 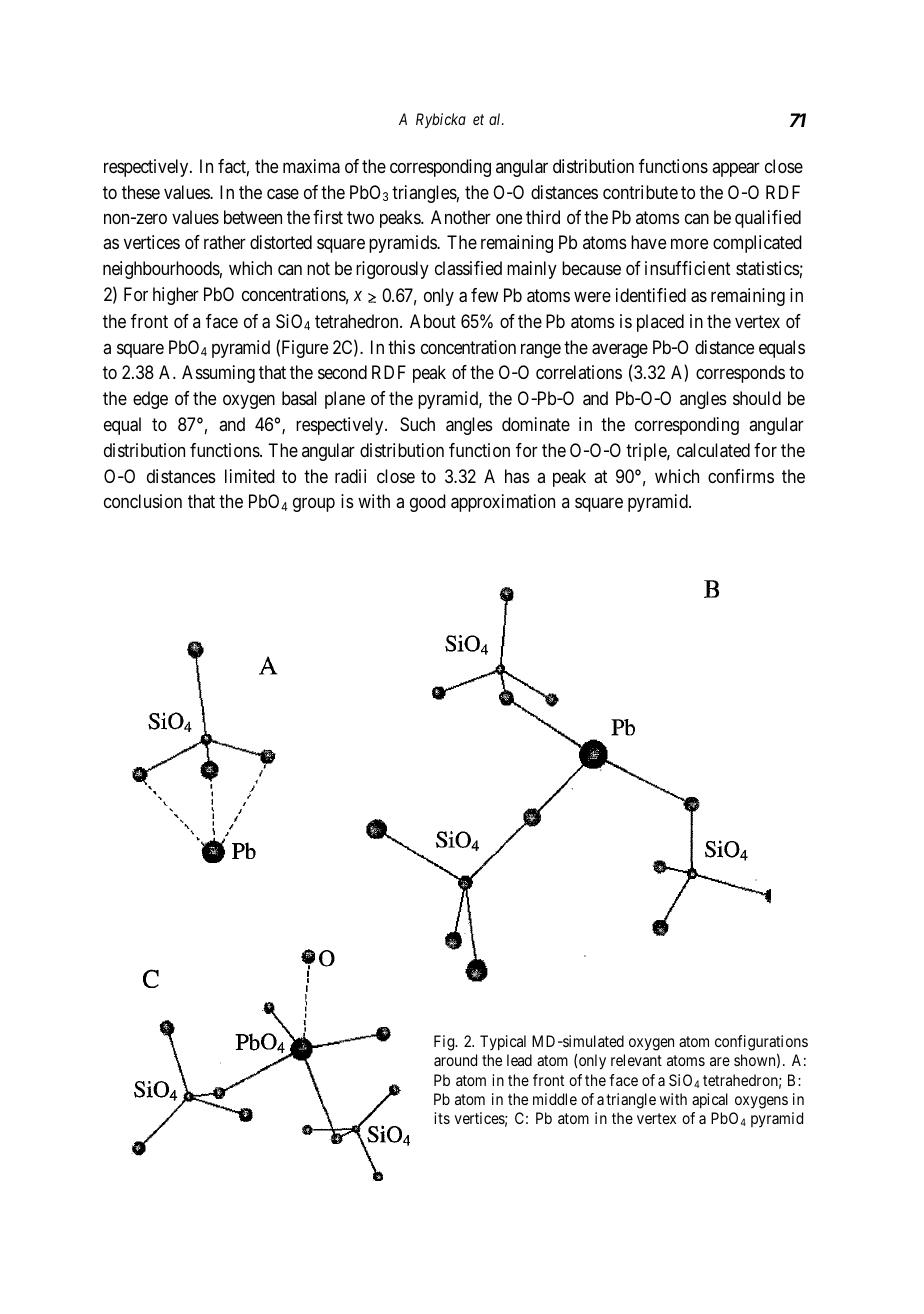 I want to click on its, so click(x=442, y=1118).
